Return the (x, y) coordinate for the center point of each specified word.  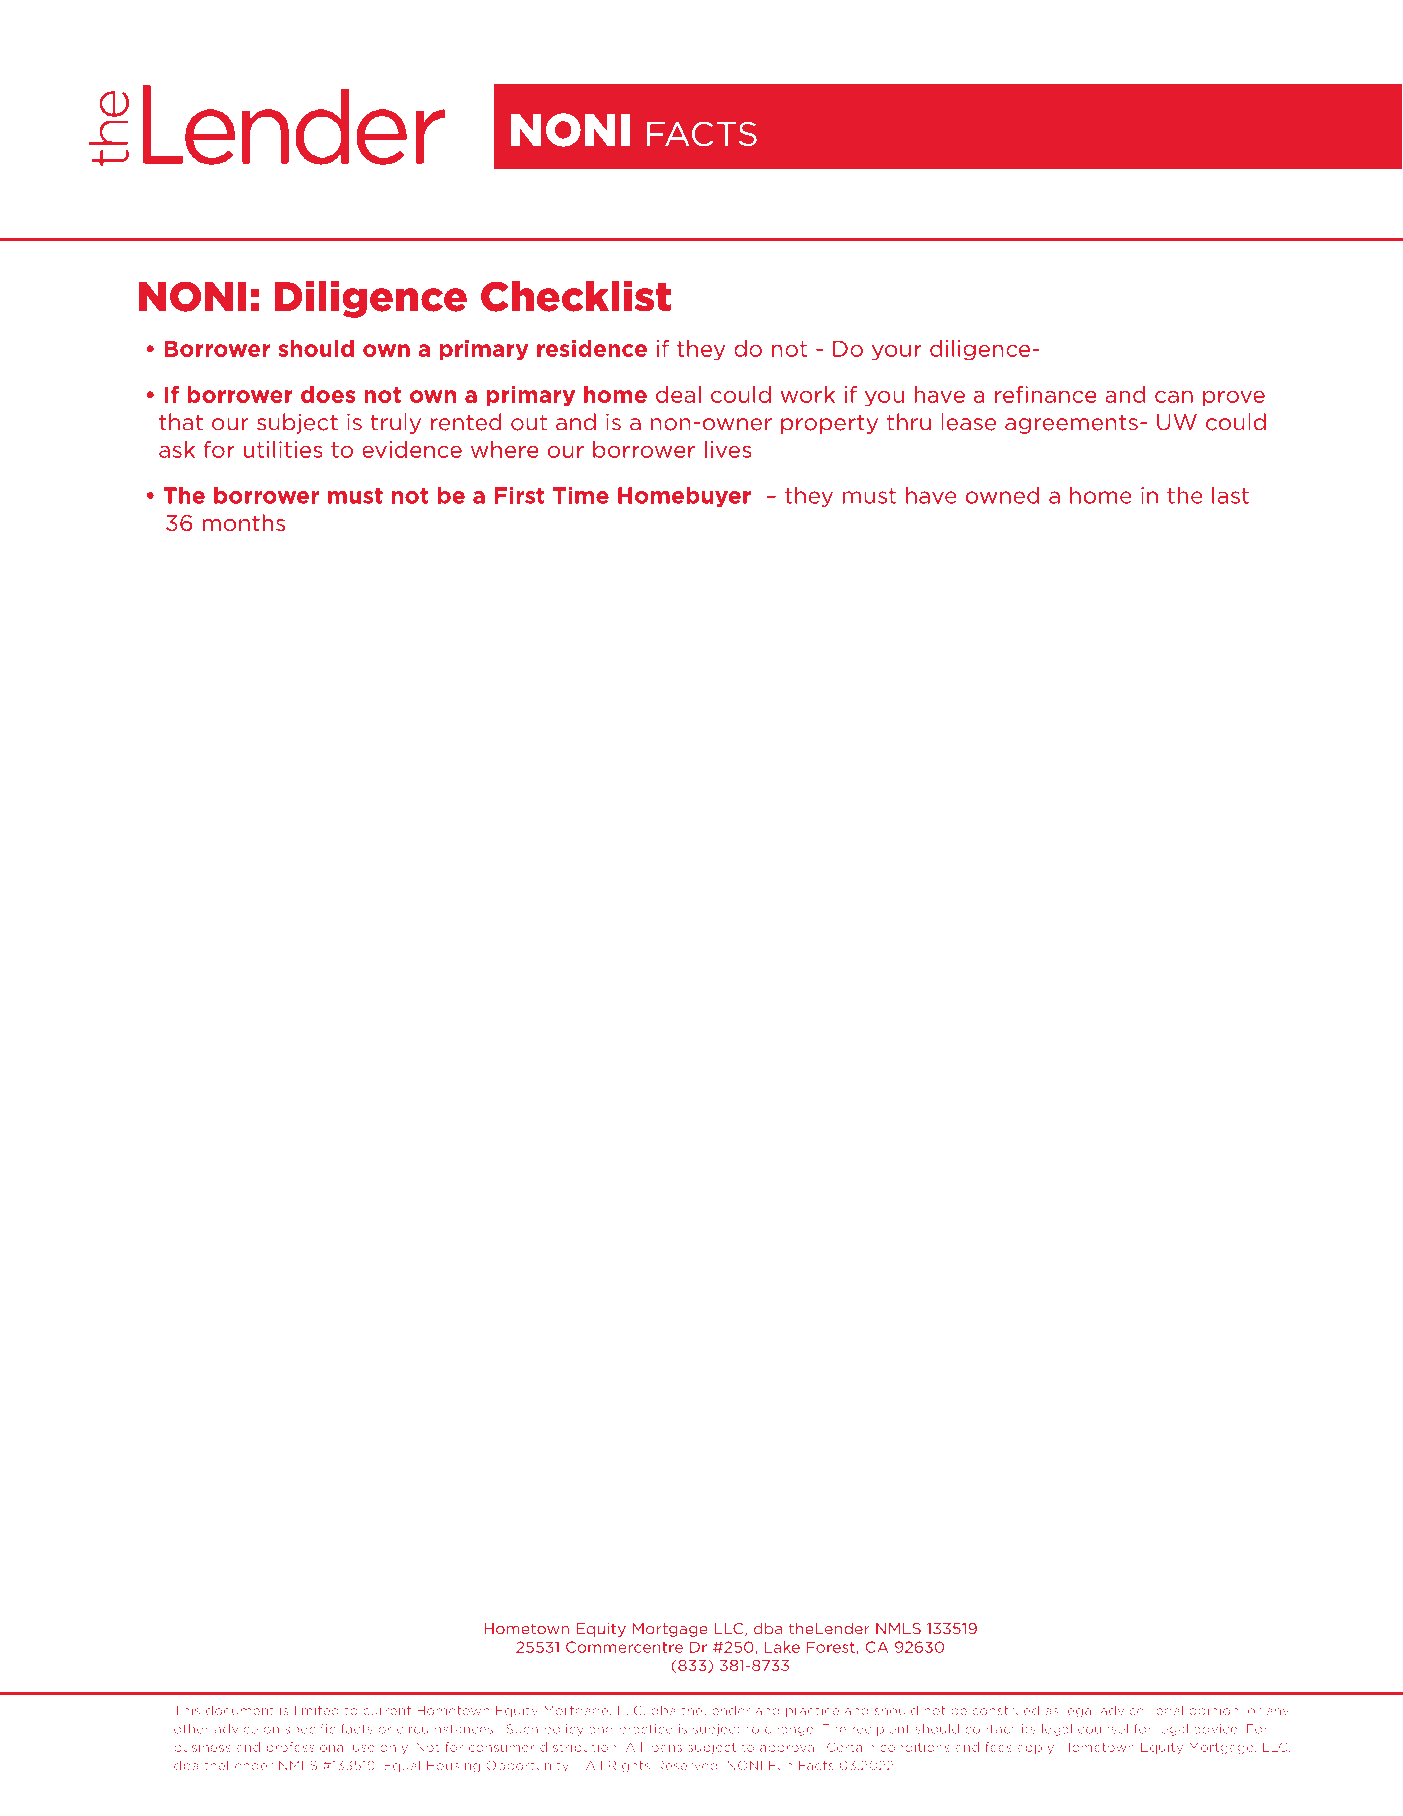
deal (678, 394)
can (1174, 396)
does (328, 394)
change (790, 1730)
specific (310, 1730)
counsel (1103, 1729)
